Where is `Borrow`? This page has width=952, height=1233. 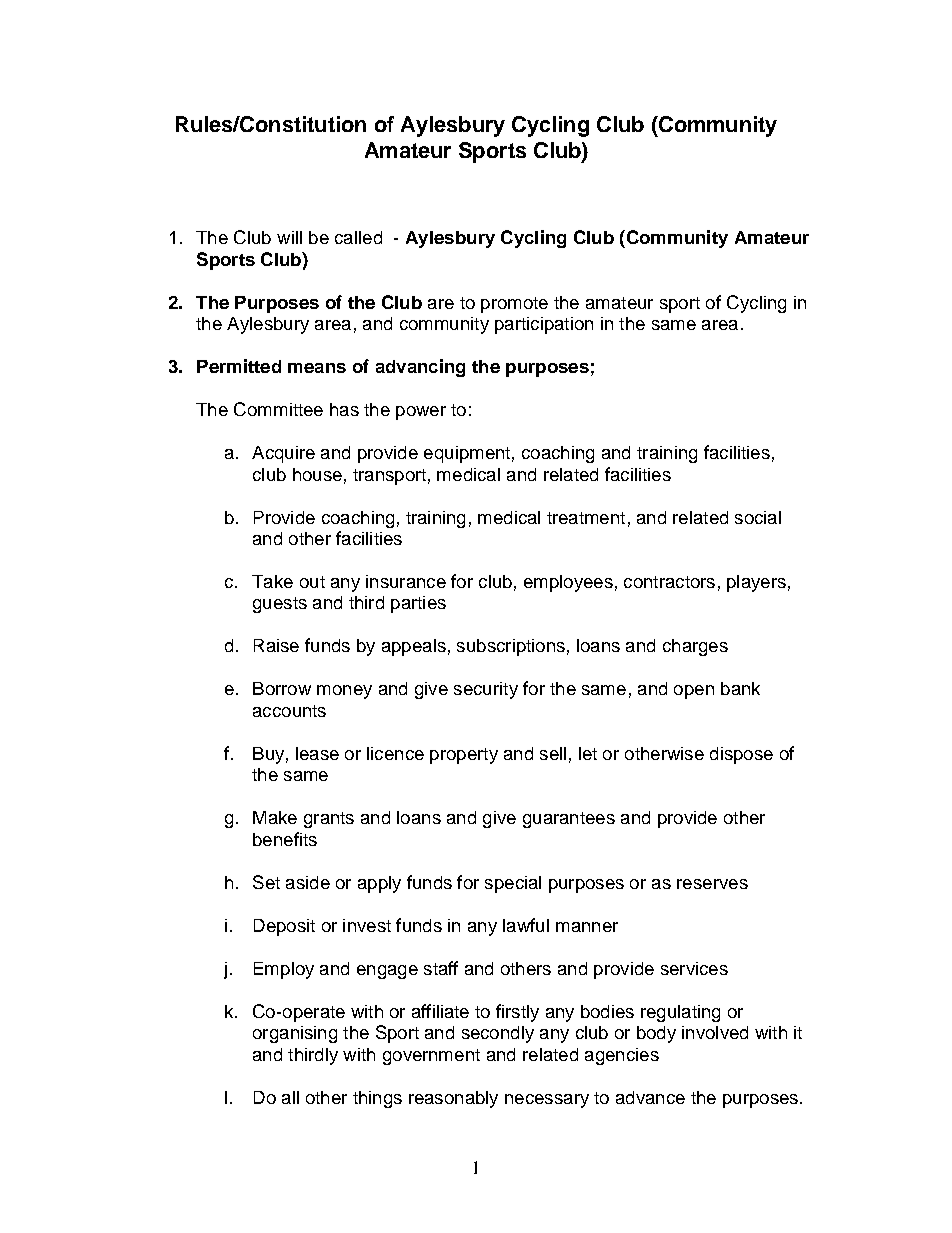
Borrow is located at coordinates (282, 688).
